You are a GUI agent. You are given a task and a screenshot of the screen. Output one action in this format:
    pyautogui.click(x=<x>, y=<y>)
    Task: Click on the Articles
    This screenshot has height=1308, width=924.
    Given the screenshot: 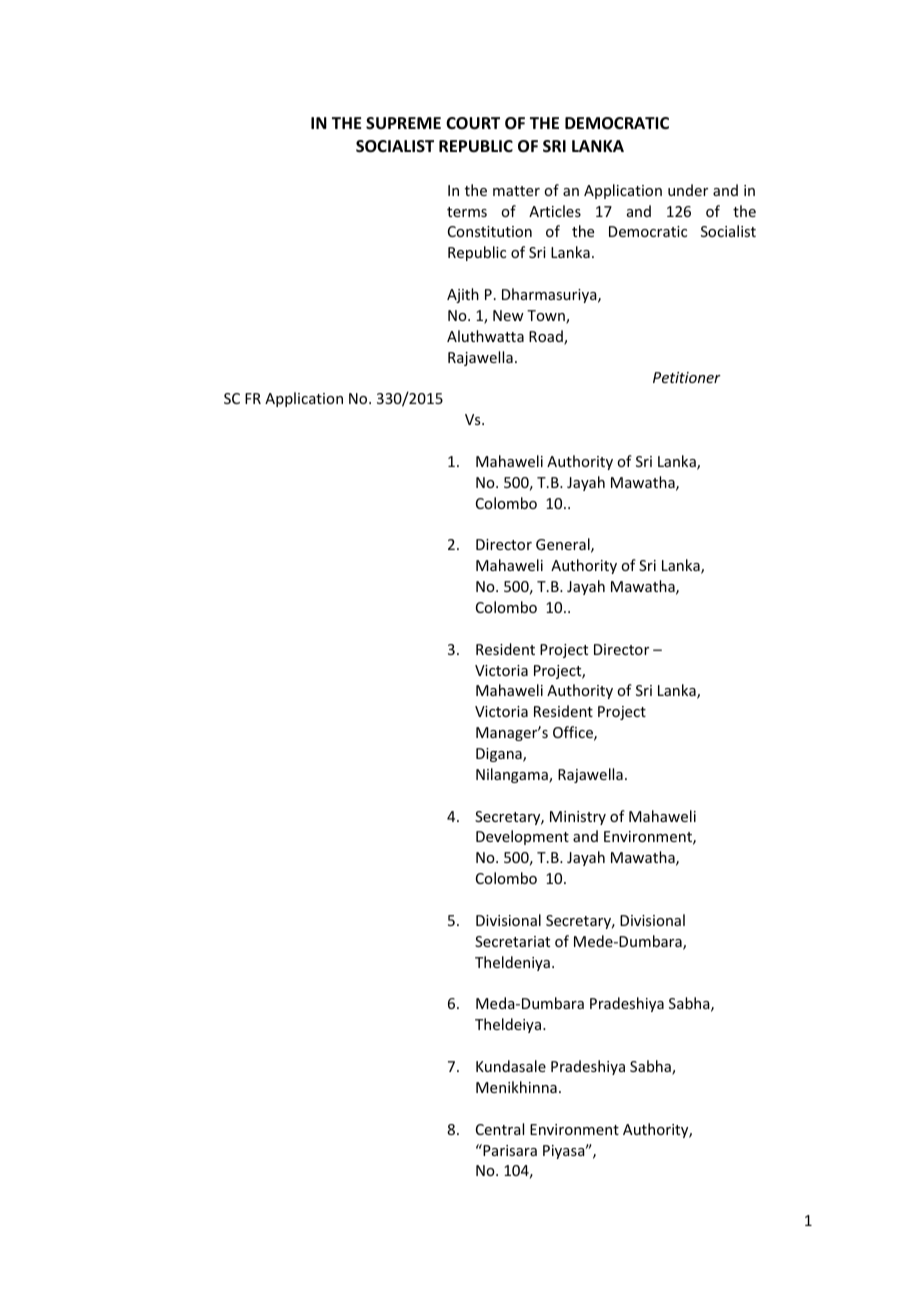 What is the action you would take?
    pyautogui.click(x=555, y=211)
